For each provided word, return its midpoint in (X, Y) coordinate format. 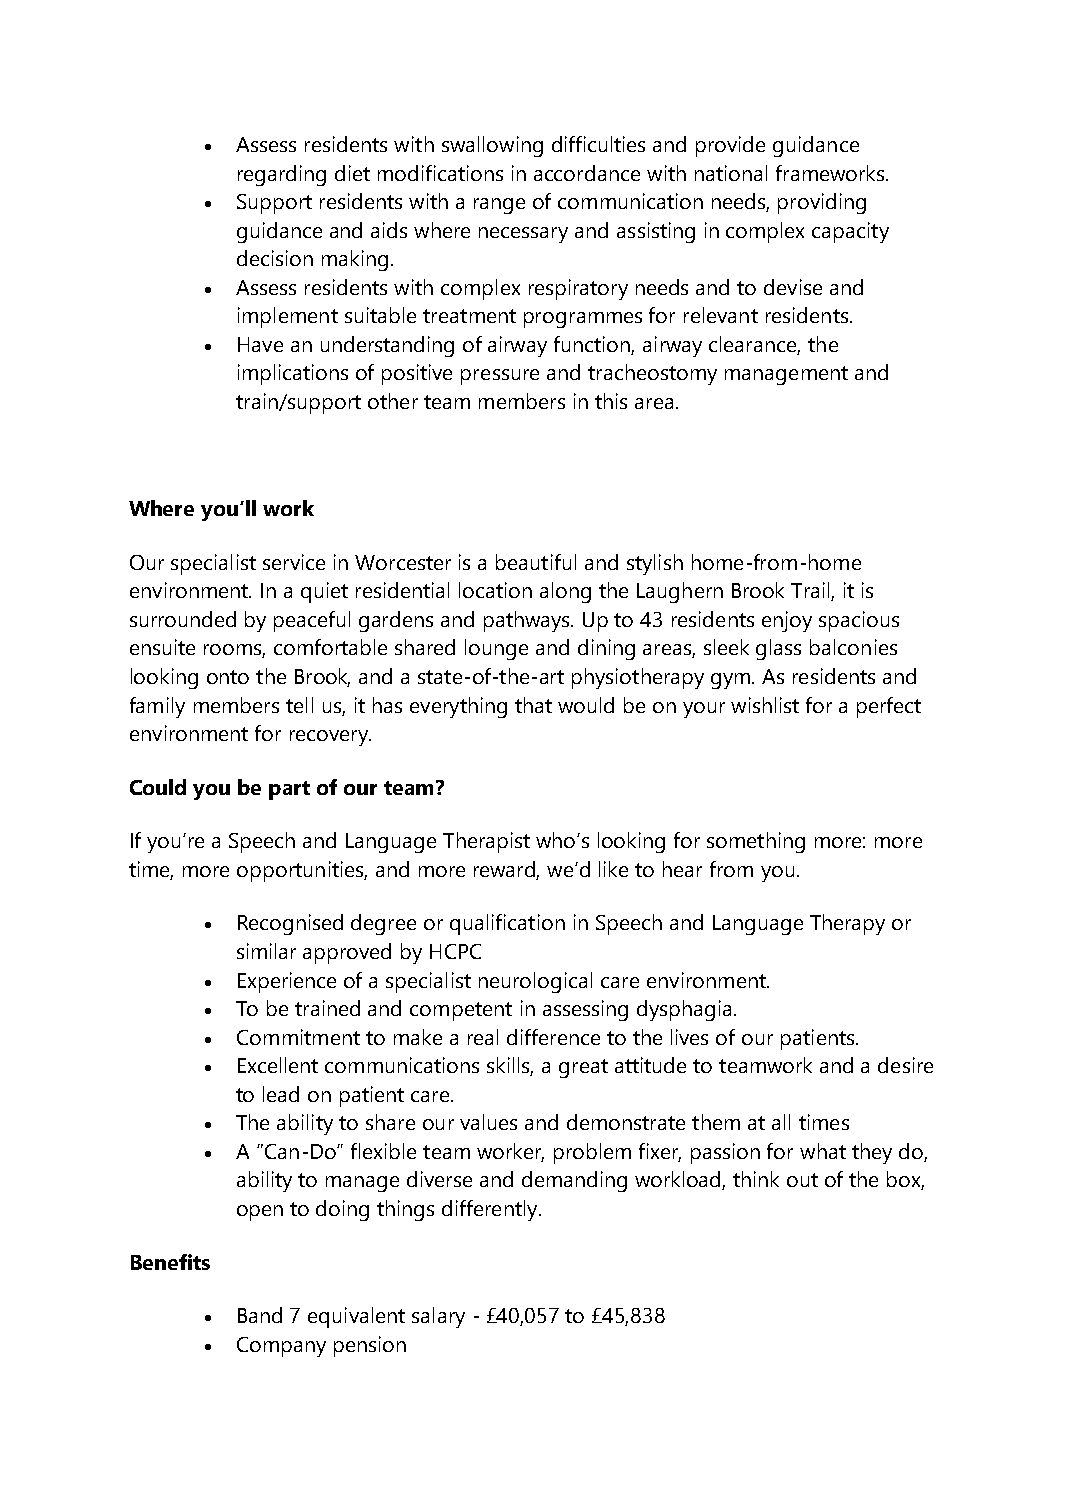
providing (822, 203)
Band (260, 1315)
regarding (282, 175)
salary (438, 1317)
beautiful (536, 562)
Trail (811, 591)
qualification (507, 924)
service (294, 562)
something (756, 842)
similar (266, 951)
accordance (587, 173)
